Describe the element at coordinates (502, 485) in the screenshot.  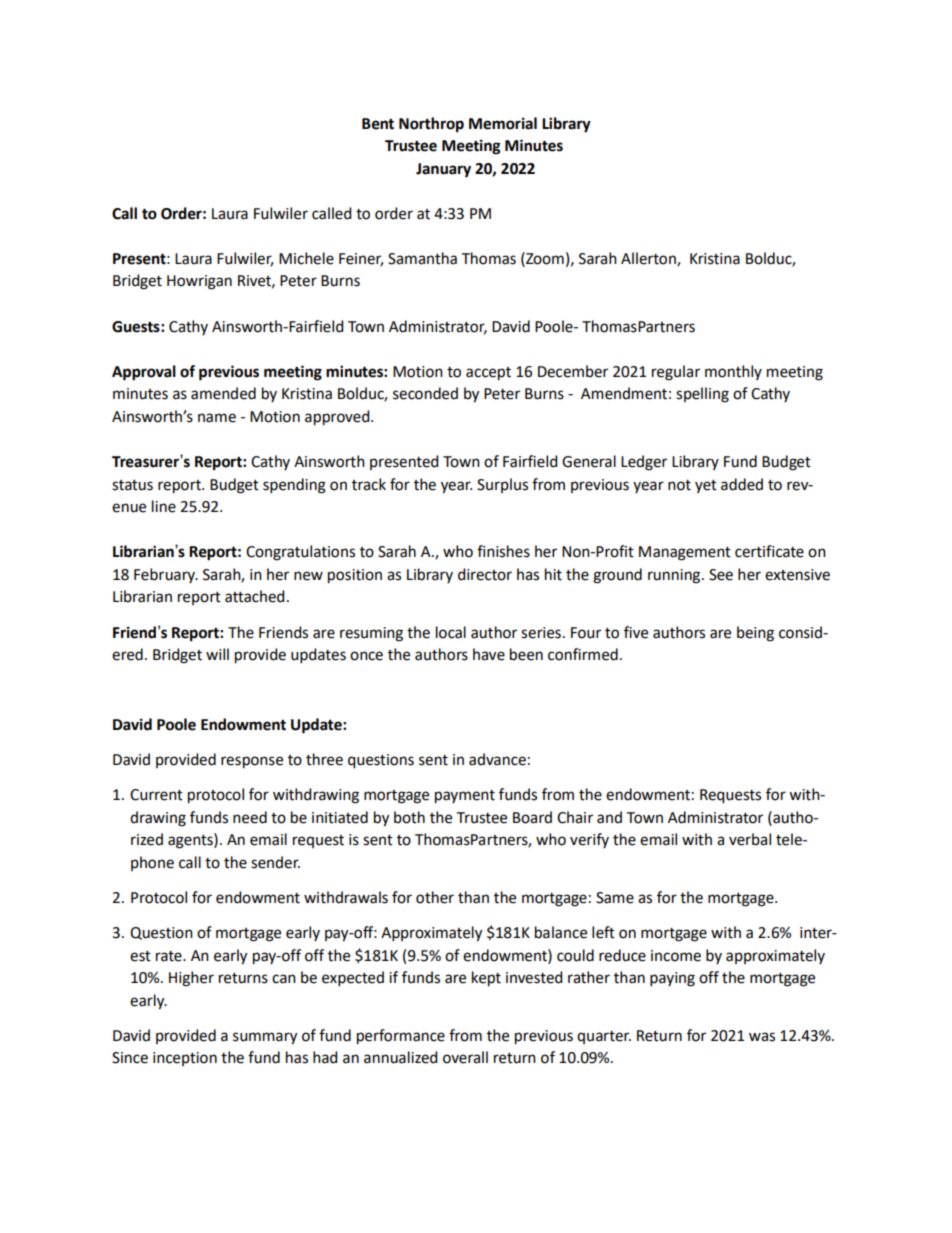
I see `Surplus` at that location.
